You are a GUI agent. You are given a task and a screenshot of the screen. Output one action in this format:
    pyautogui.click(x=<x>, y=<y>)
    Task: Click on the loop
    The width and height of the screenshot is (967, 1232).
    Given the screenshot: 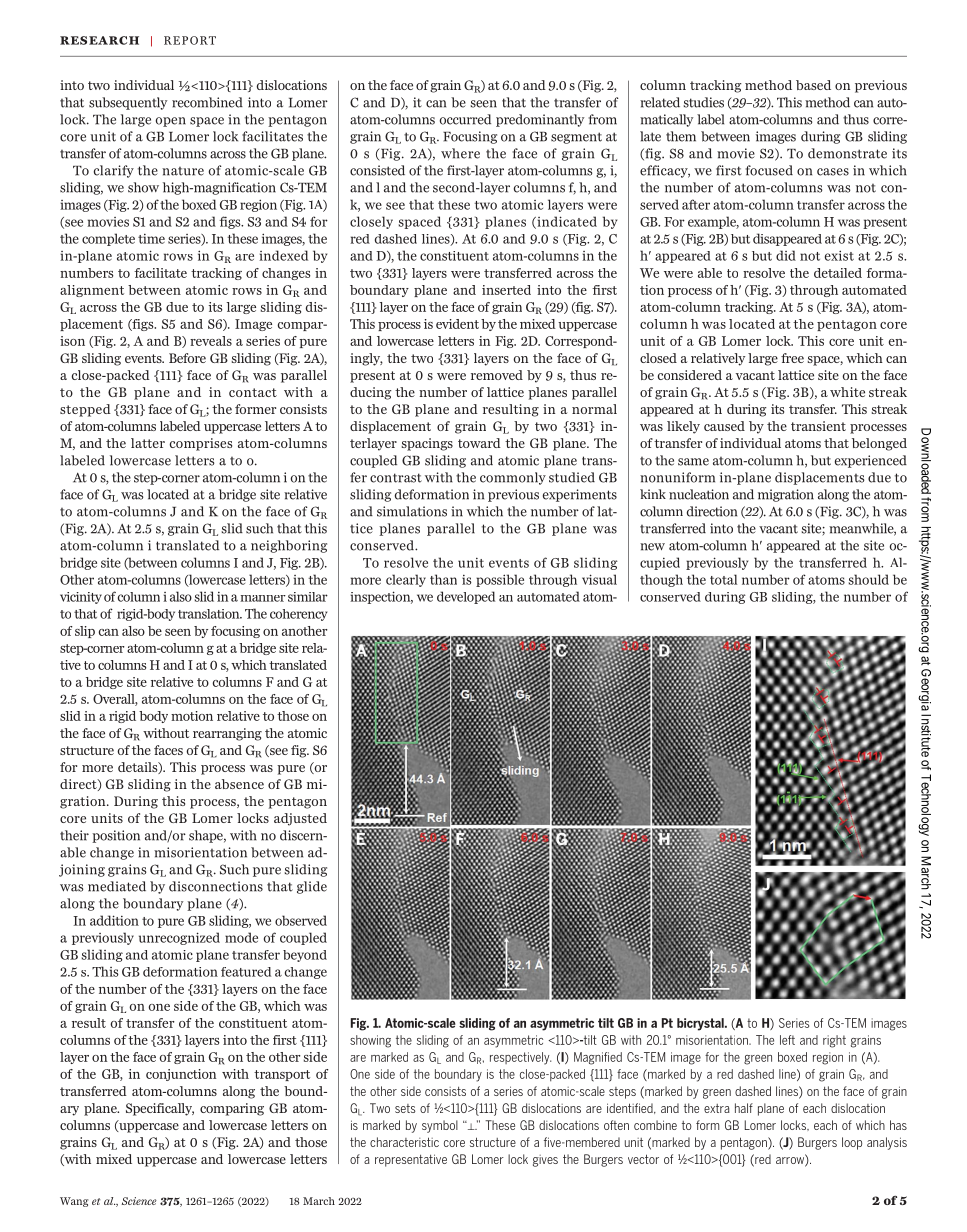 What is the action you would take?
    pyautogui.click(x=852, y=1143)
